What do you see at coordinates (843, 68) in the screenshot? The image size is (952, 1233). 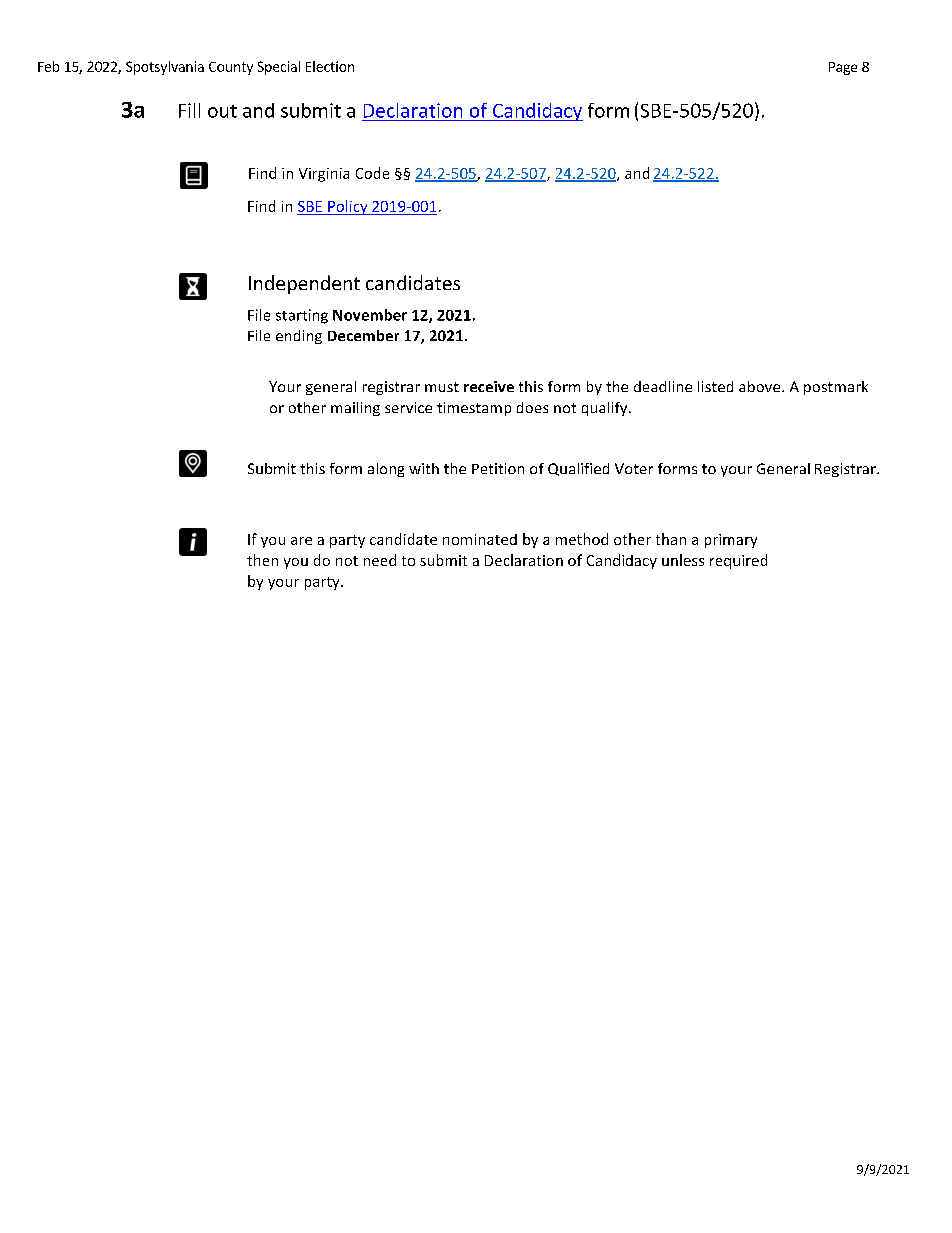 I see `Page` at bounding box center [843, 68].
